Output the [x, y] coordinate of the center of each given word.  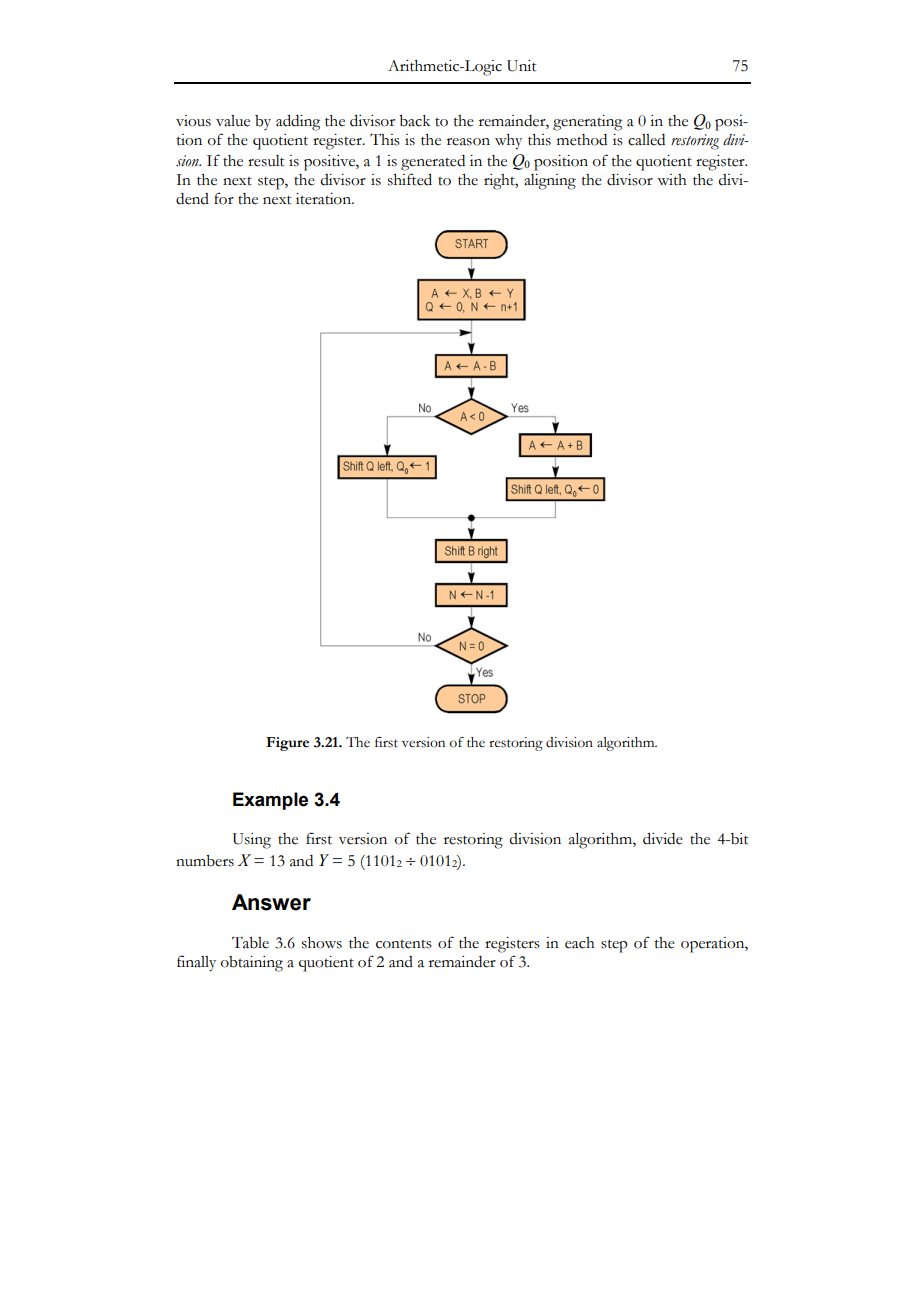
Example [270, 801]
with [672, 180]
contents [404, 944]
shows [322, 943]
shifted [410, 179]
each [580, 943]
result [266, 161]
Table [250, 943]
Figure [287, 744]
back [414, 121]
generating [587, 123]
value [233, 121]
